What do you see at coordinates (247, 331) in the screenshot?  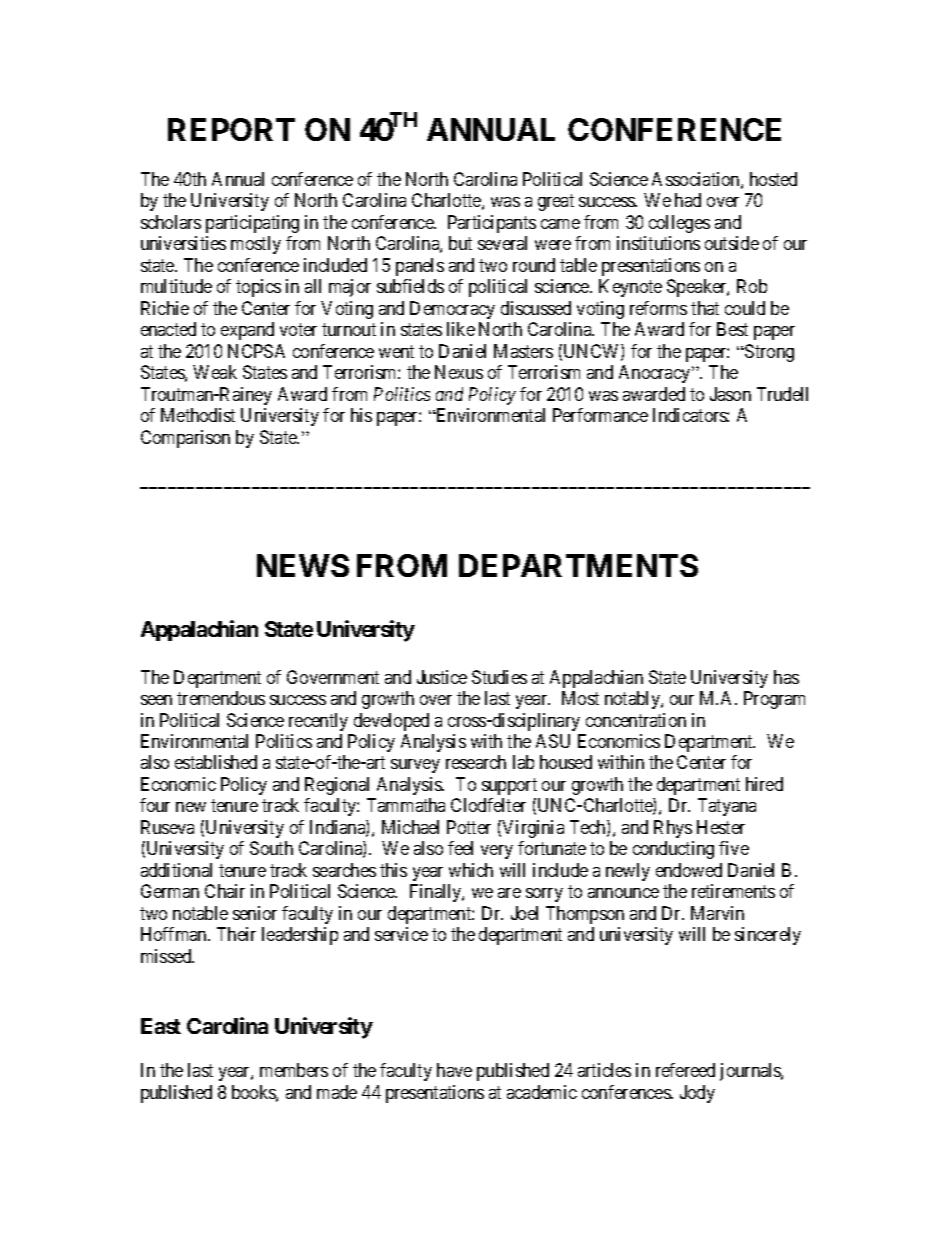 I see `expand` at bounding box center [247, 331].
